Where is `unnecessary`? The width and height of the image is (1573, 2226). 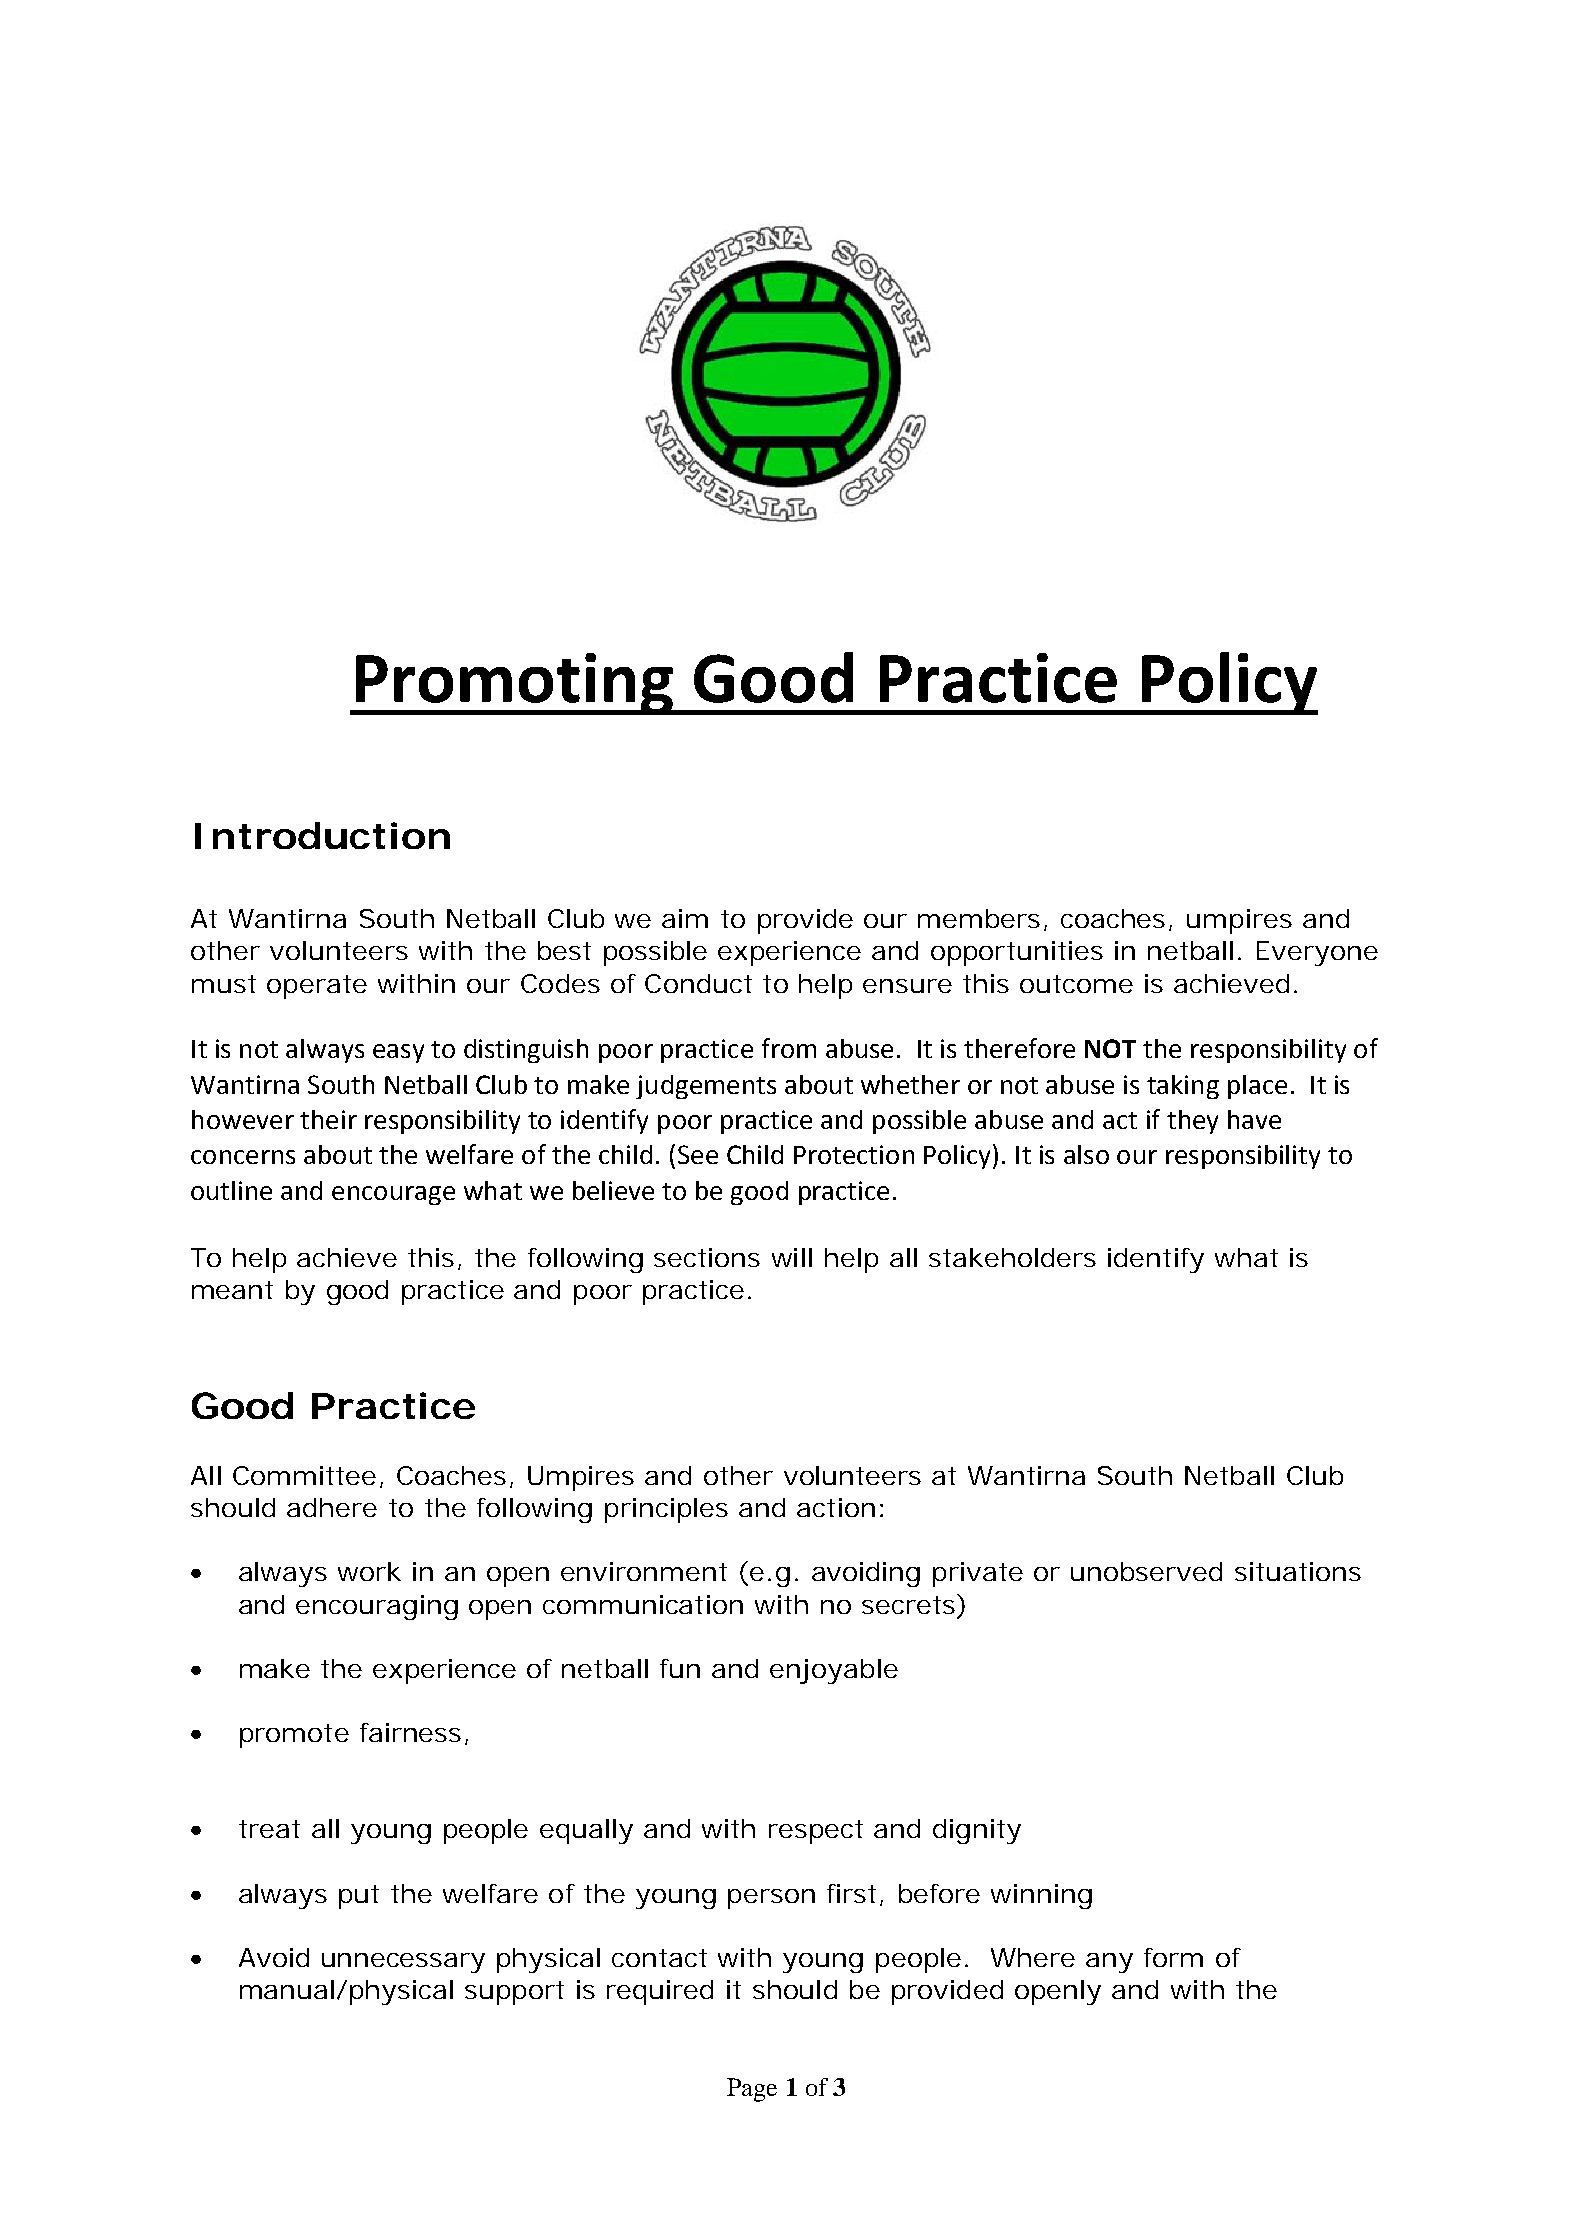
unnecessary is located at coordinates (403, 1963).
